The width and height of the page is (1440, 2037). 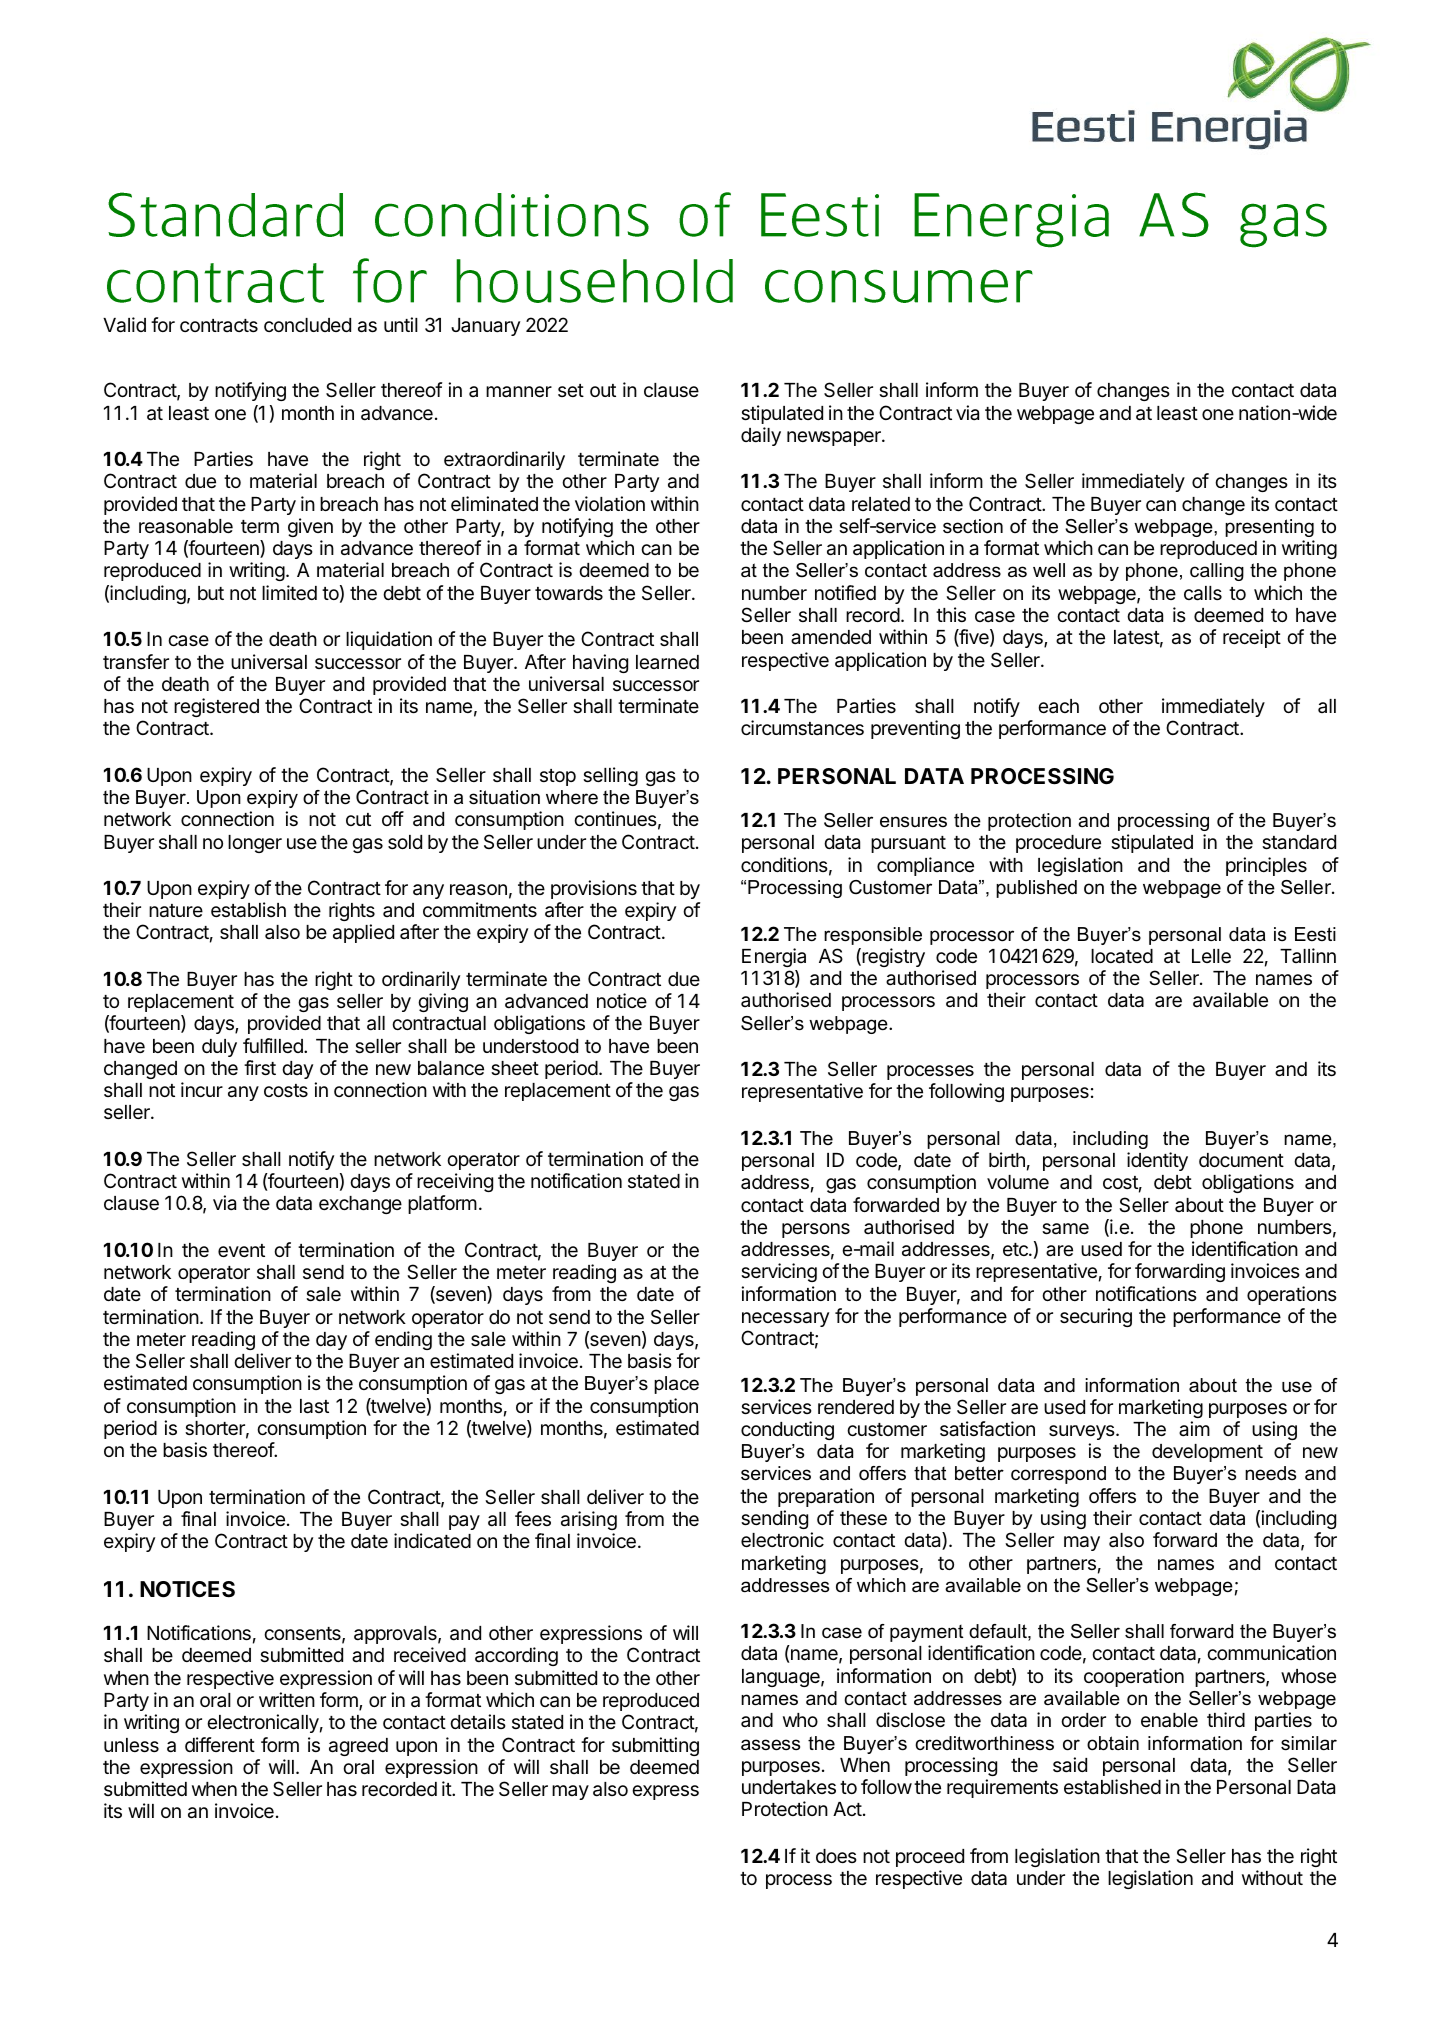 What do you see at coordinates (770, 1745) in the page?
I see `assess` at bounding box center [770, 1745].
